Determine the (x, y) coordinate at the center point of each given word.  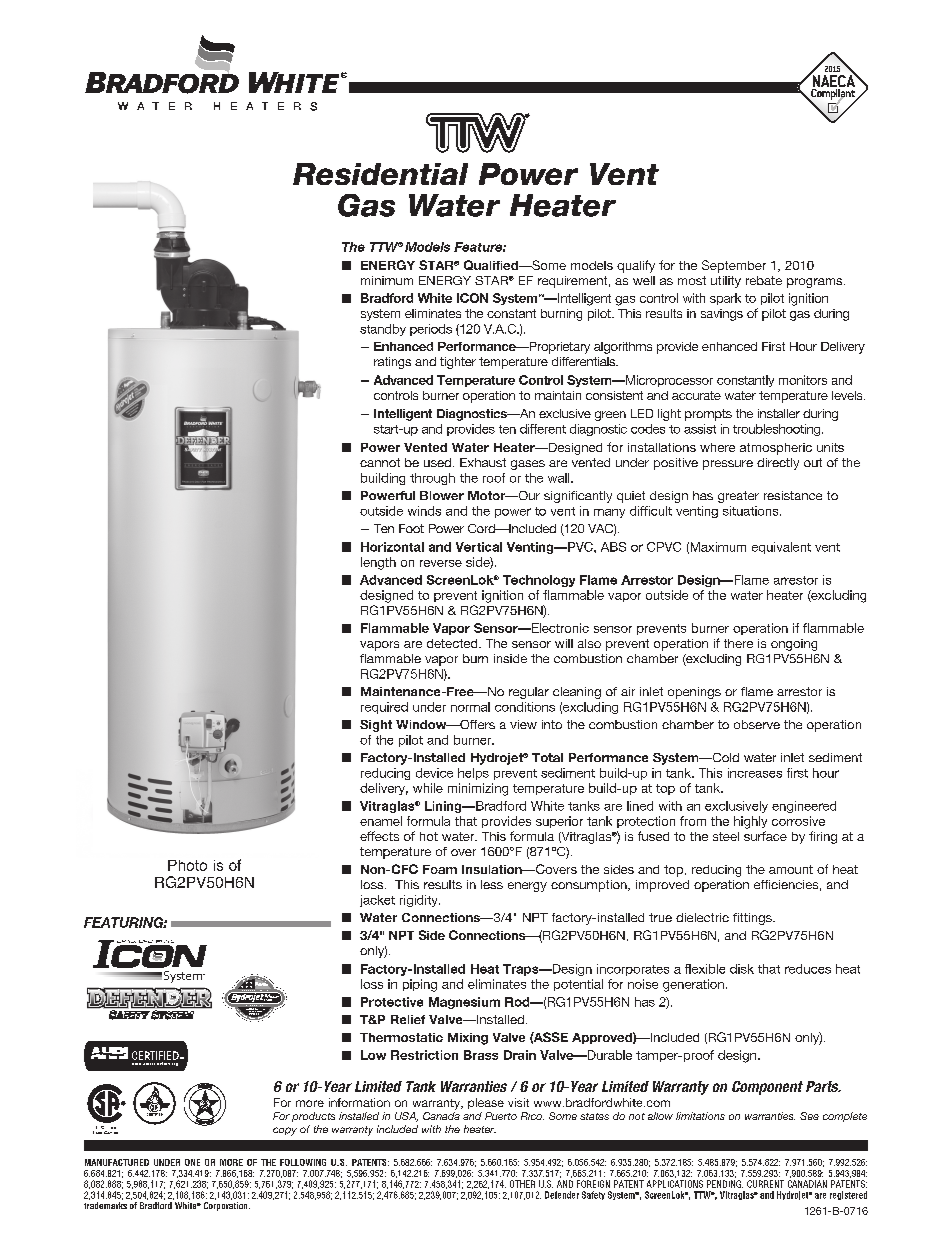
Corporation (227, 1206)
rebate (764, 280)
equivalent (781, 548)
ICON (472, 298)
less (492, 884)
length (378, 563)
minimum (387, 280)
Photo (187, 865)
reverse (441, 563)
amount (791, 869)
